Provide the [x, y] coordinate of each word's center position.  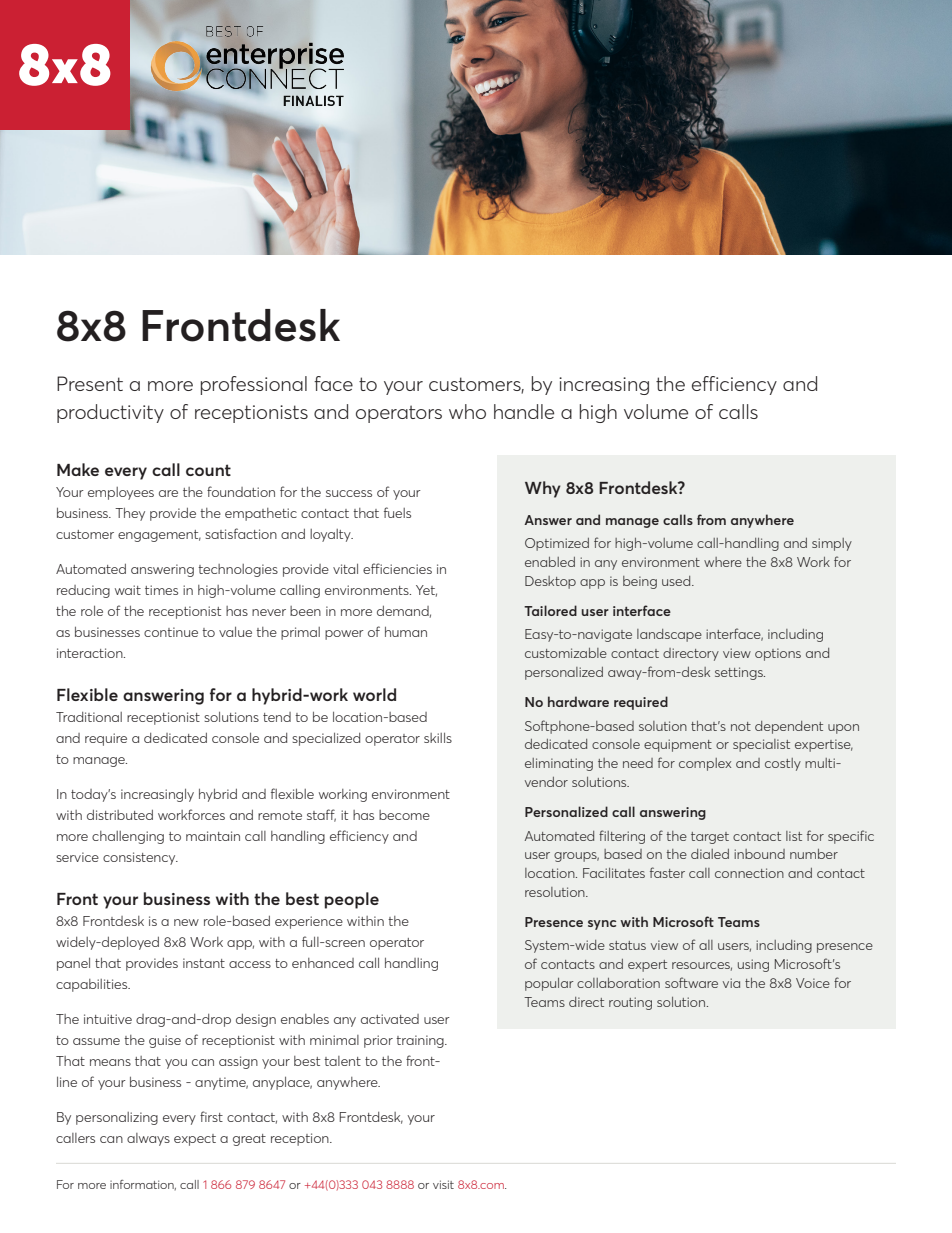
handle [524, 411]
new [186, 922]
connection [749, 873]
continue [171, 632]
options [778, 654]
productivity [110, 413]
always [148, 1139]
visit [443, 1184]
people [352, 900]
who [467, 411]
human [406, 632]
